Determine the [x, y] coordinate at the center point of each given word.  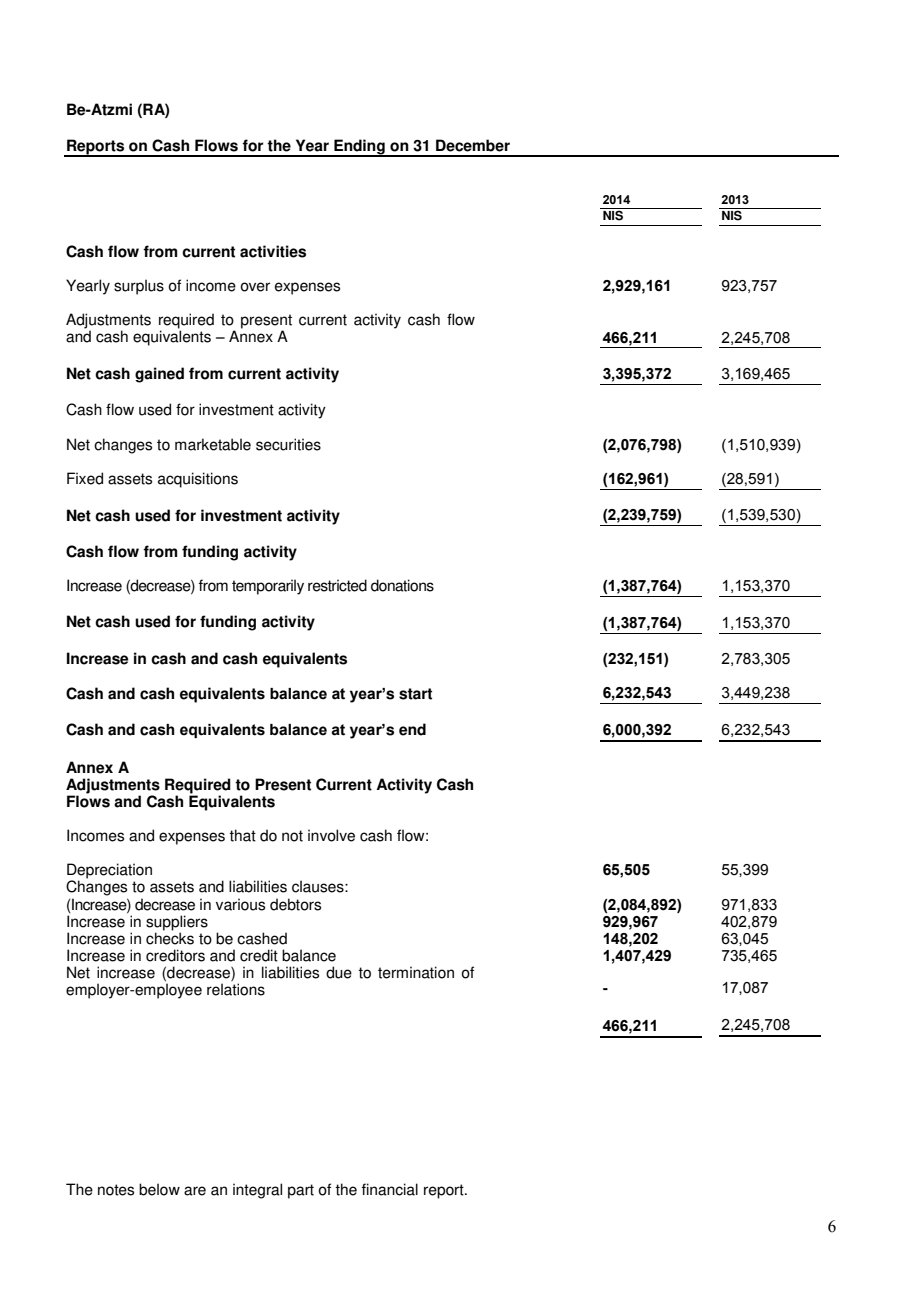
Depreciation [109, 872]
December [473, 145]
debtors [295, 904]
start [415, 694]
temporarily [268, 587]
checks [170, 937]
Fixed [85, 478]
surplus [139, 287]
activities [273, 251]
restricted [337, 585]
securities [288, 444]
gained [159, 375]
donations [402, 585]
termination [416, 972]
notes [116, 1190]
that [242, 835]
